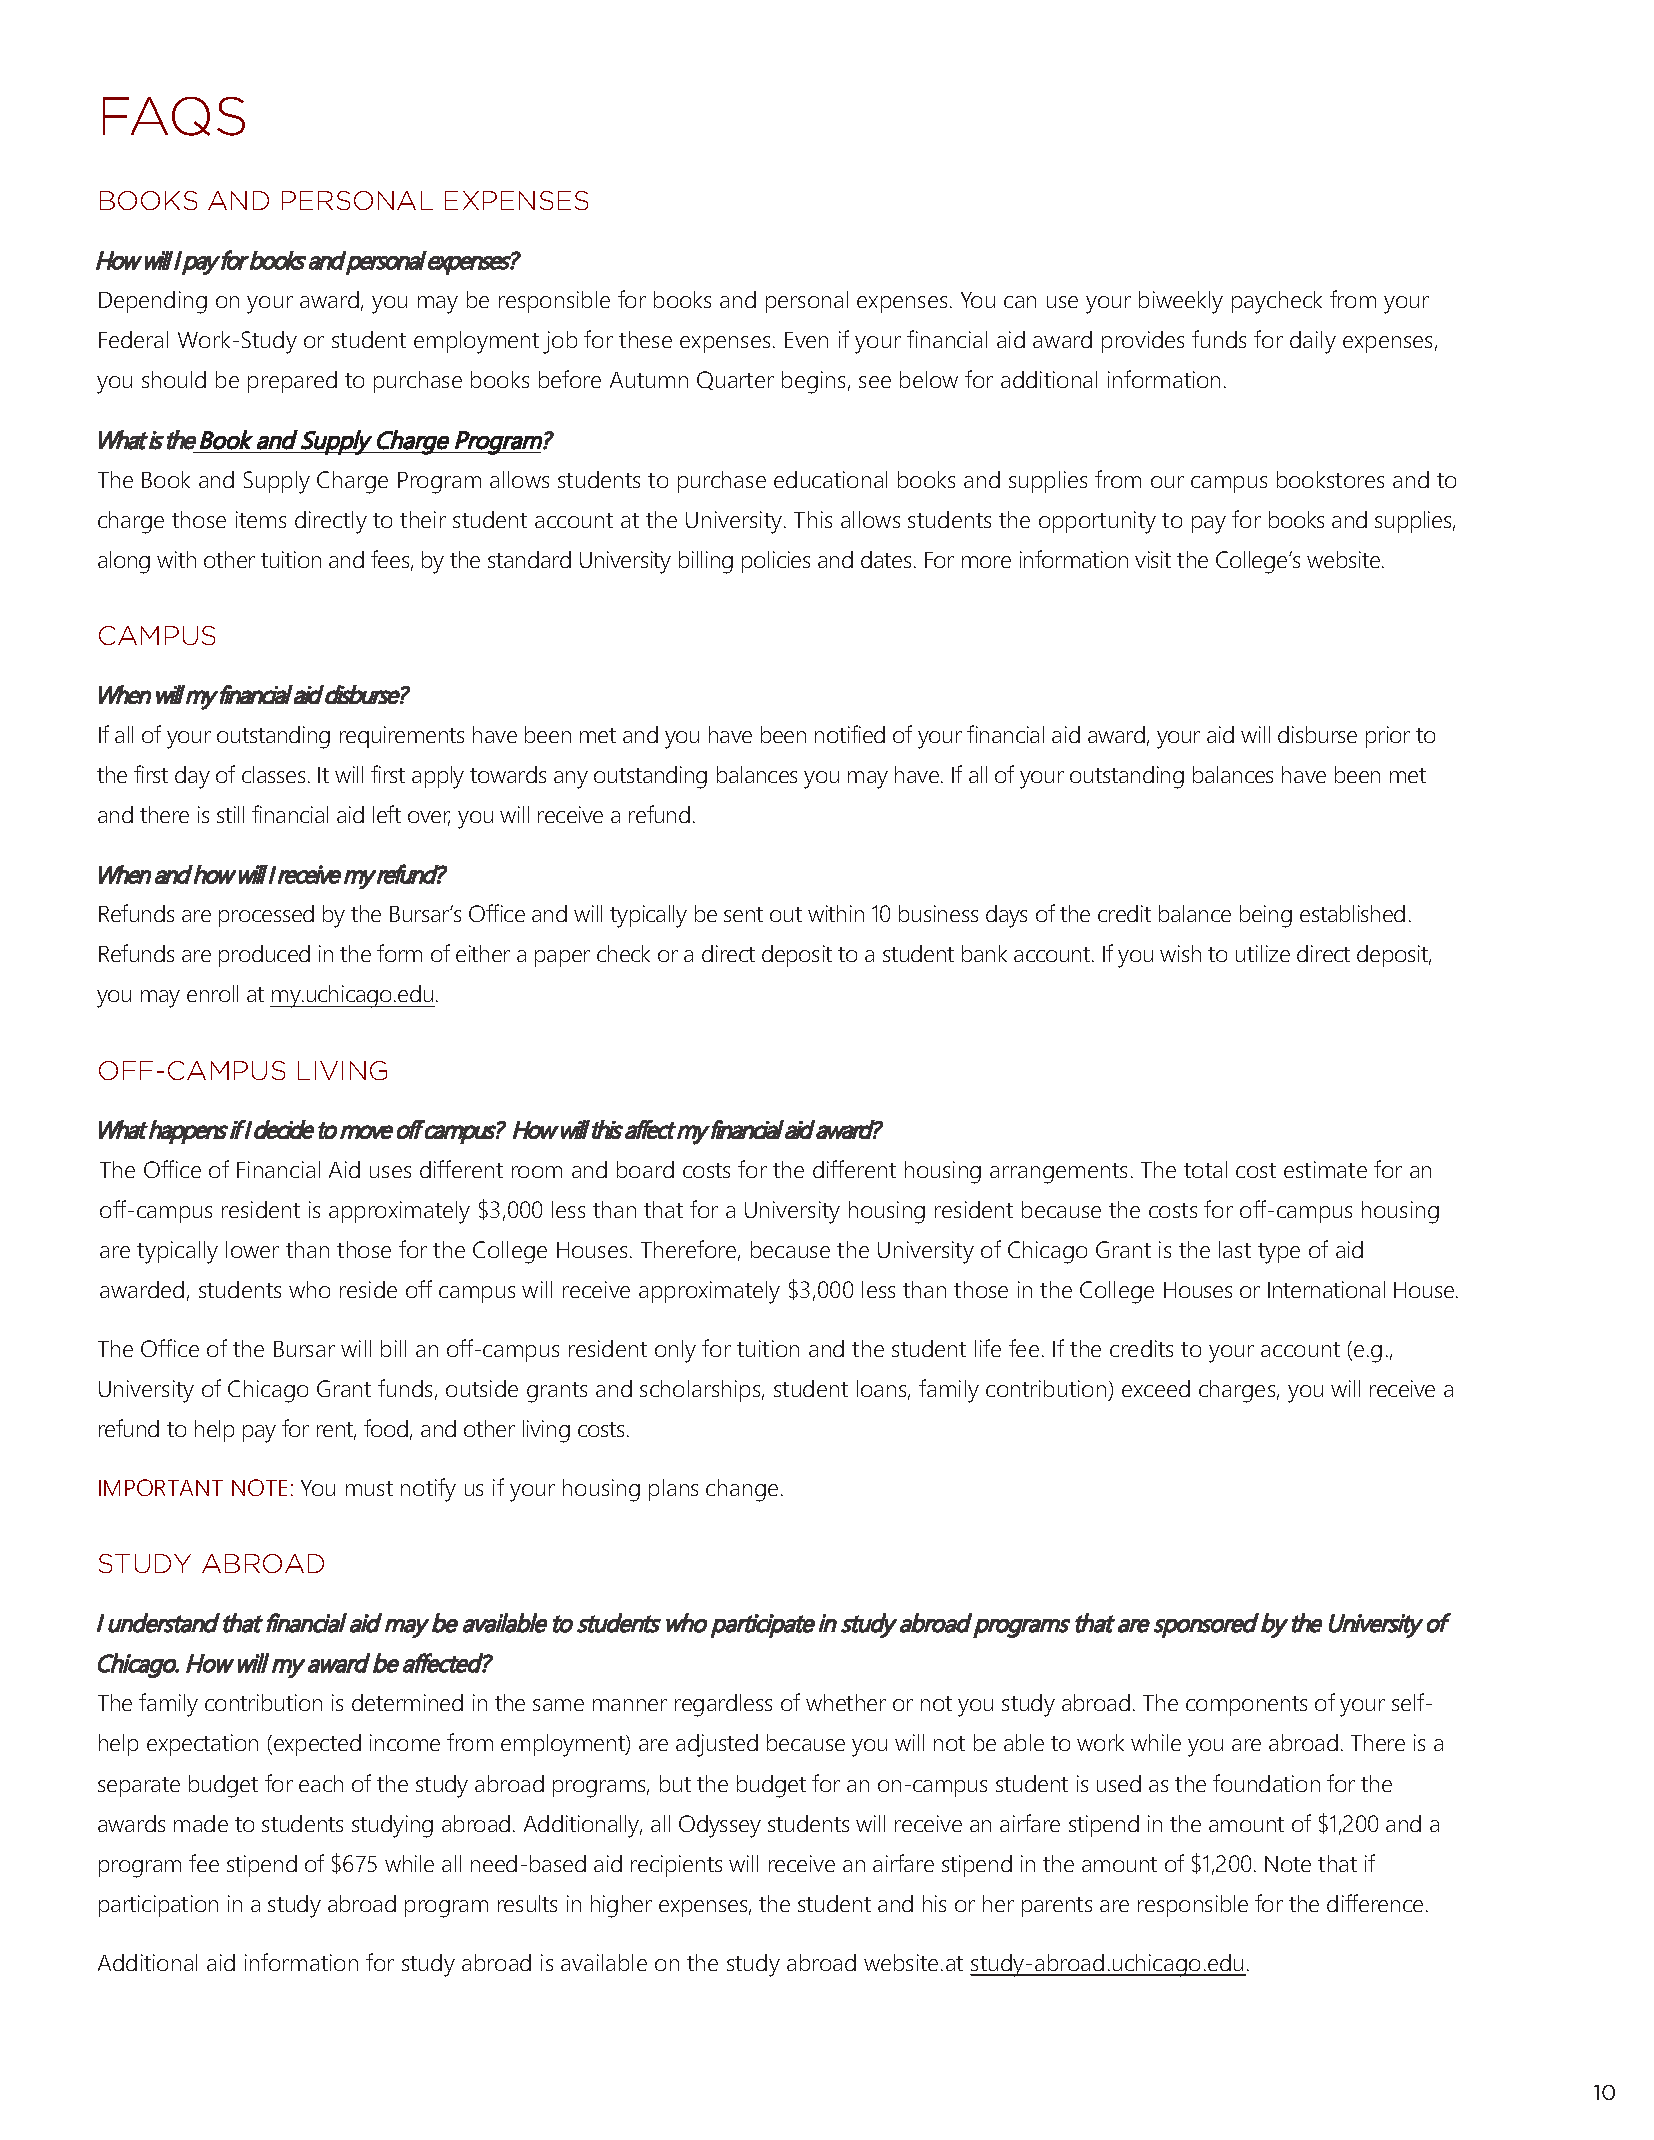 Image resolution: width=1654 pixels, height=2140 pixels. I want to click on Odyssey, so click(720, 1826).
